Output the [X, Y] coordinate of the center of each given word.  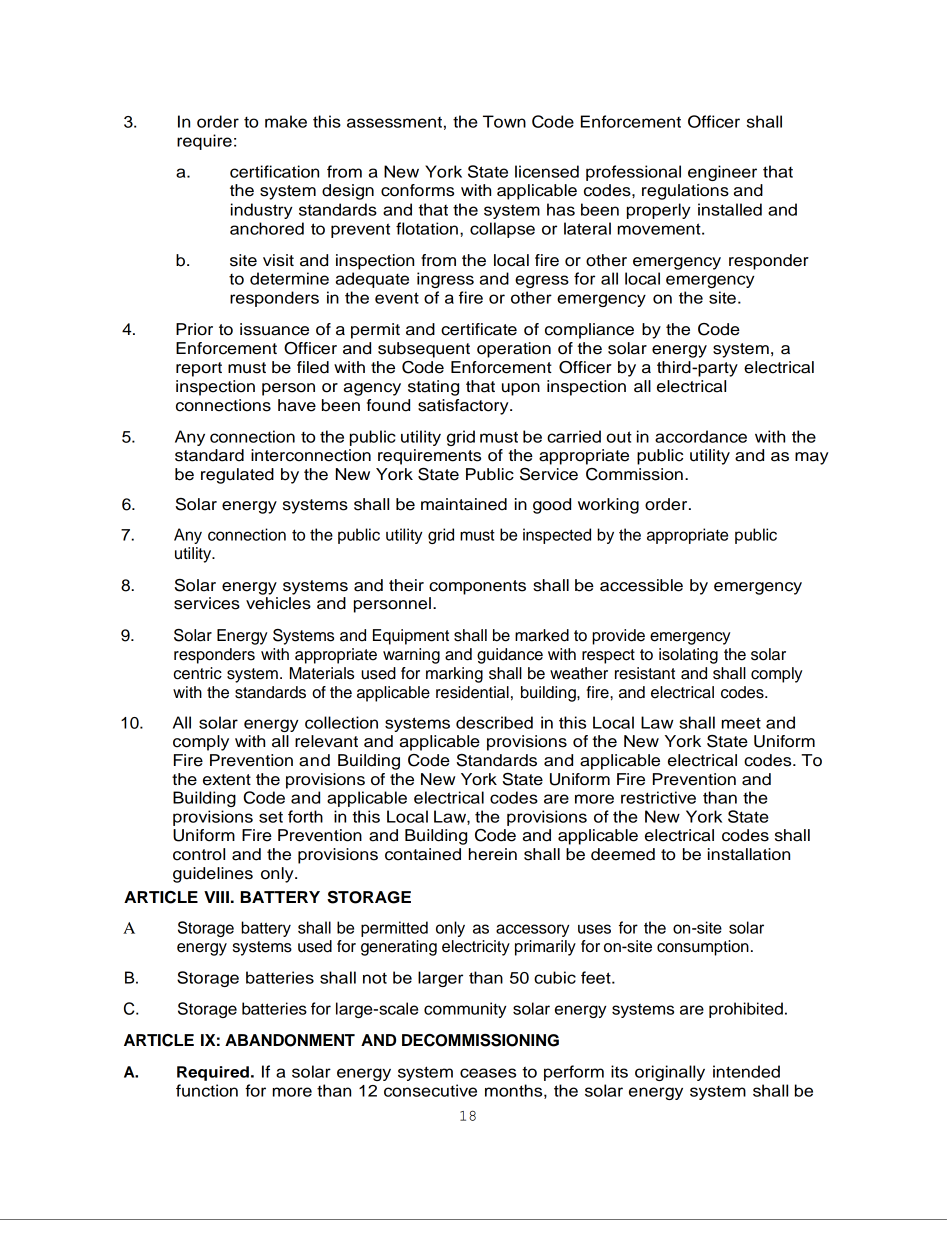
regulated [237, 476]
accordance [701, 436]
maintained [464, 504]
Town [504, 121]
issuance [274, 329]
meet [741, 723]
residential [472, 692]
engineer [722, 173]
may [812, 458]
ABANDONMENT [290, 1040]
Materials [322, 673]
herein [493, 854]
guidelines [213, 875]
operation [514, 350]
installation [749, 854]
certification [274, 171]
